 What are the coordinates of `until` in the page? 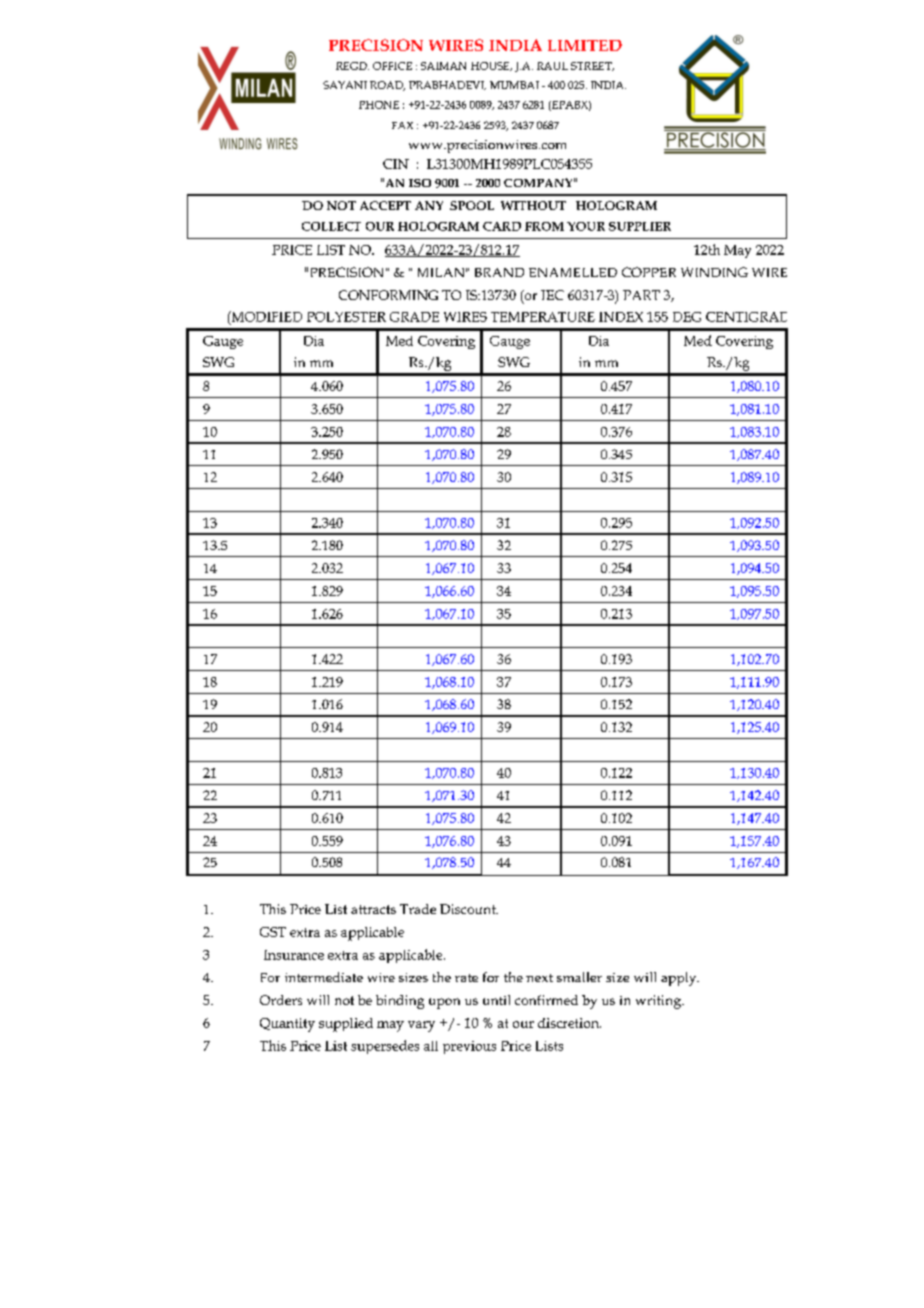 It's located at (496, 1000).
